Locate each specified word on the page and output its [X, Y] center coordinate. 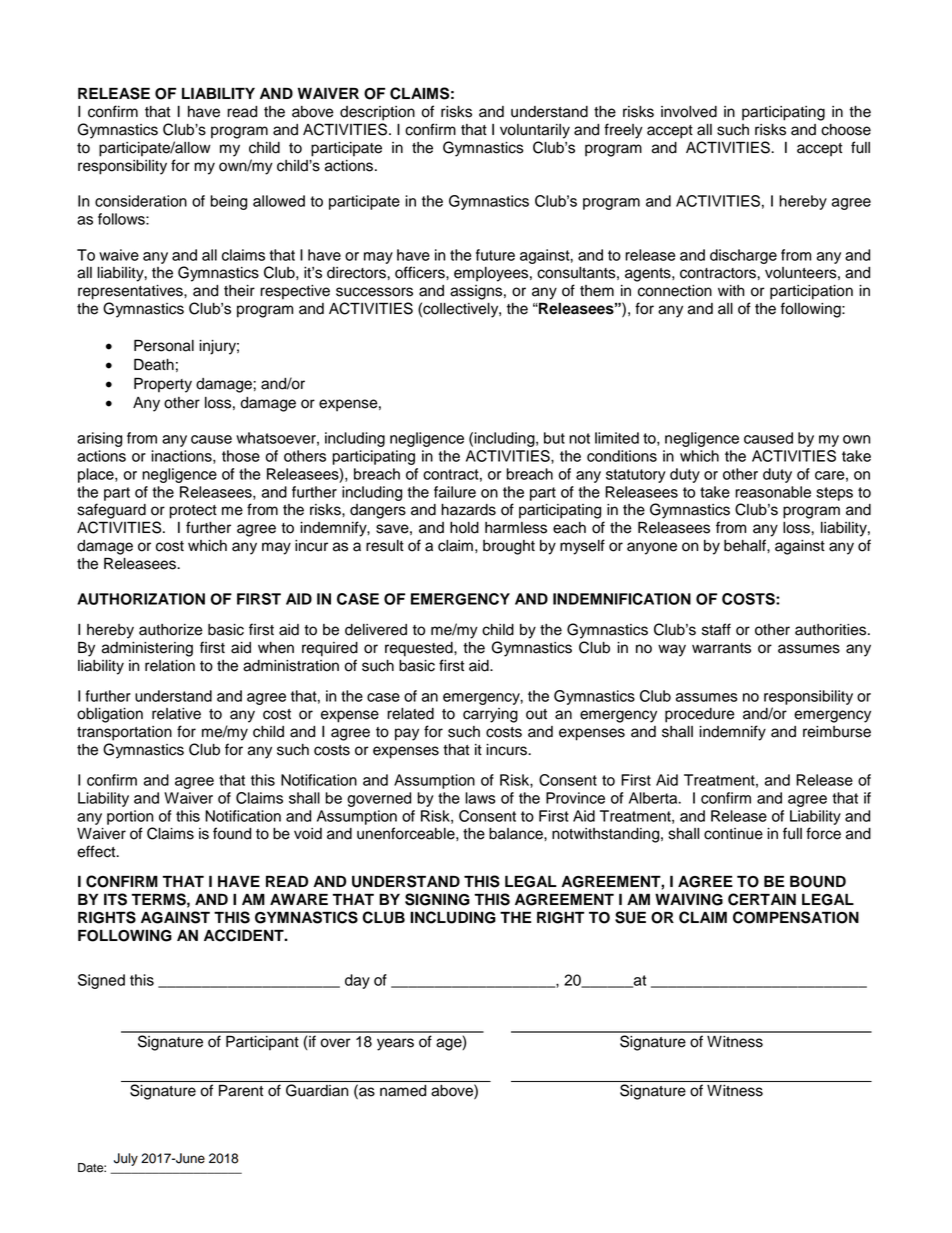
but [554, 438]
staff [716, 629]
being [228, 202]
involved [689, 112]
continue [733, 834]
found [232, 833]
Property [163, 385]
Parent [241, 1091]
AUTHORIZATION [141, 599]
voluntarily [535, 131]
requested [420, 649]
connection [675, 291]
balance [517, 834]
